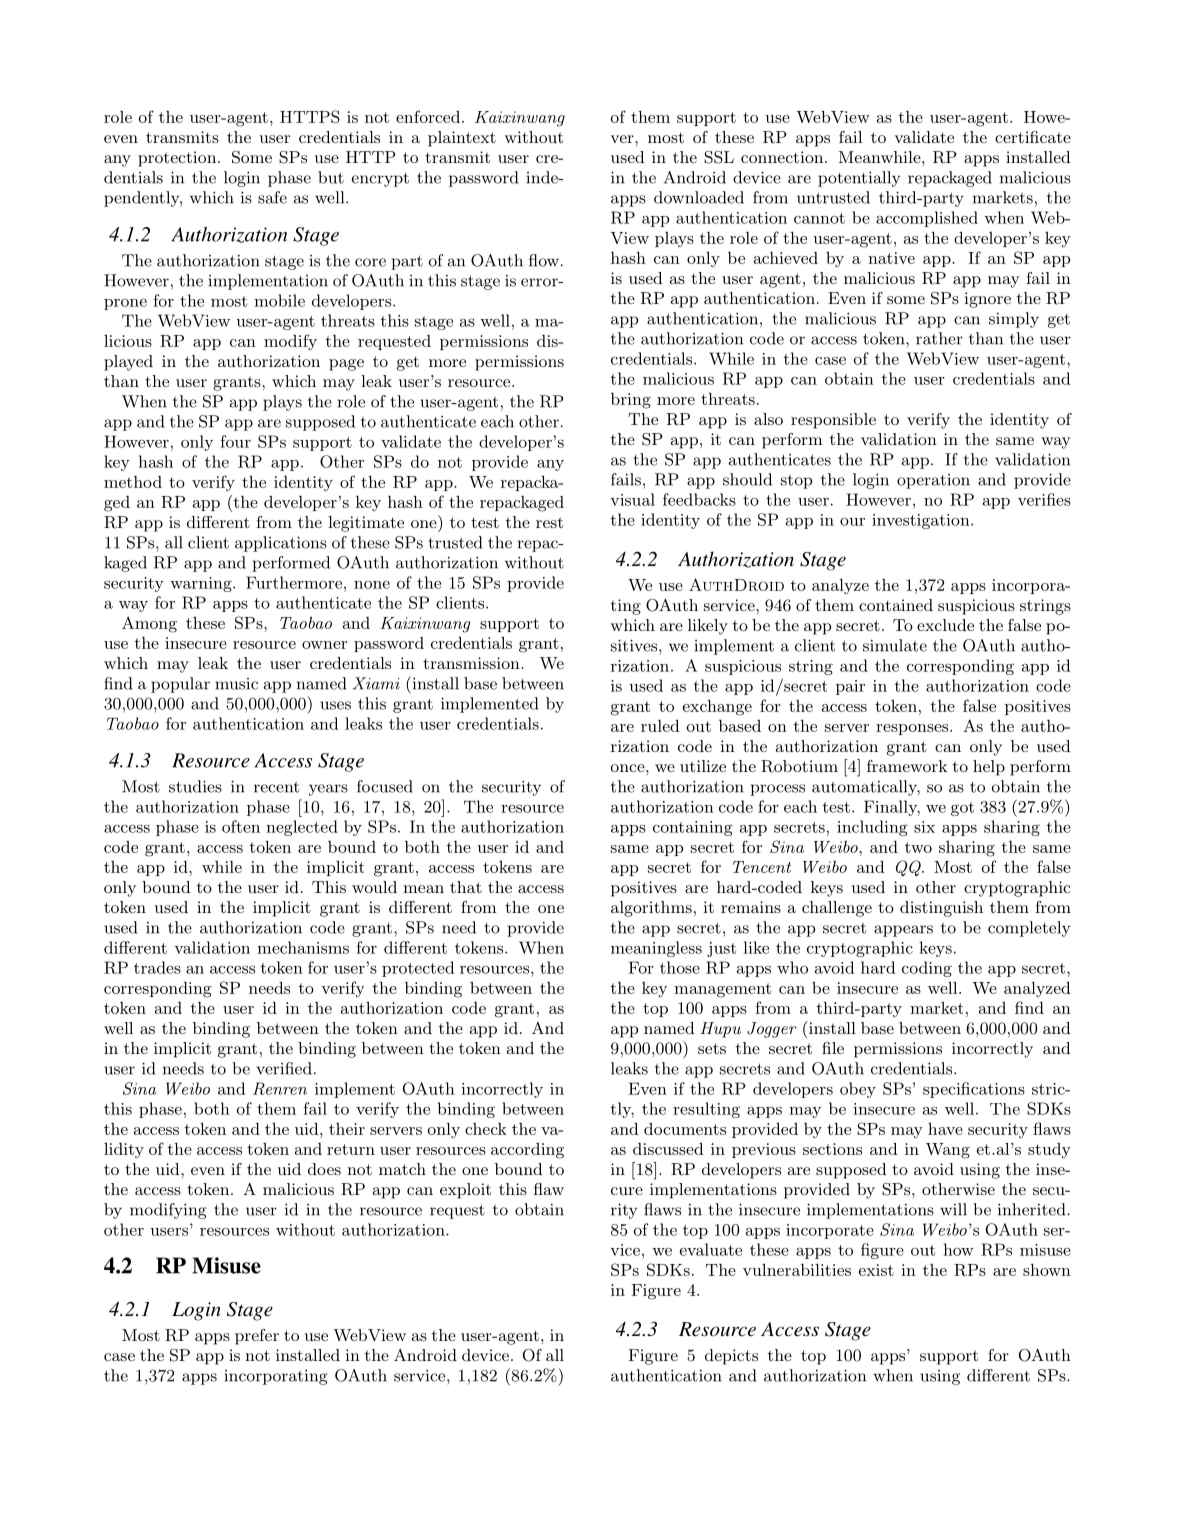  What do you see at coordinates (913, 729) in the screenshot?
I see `responses` at bounding box center [913, 729].
